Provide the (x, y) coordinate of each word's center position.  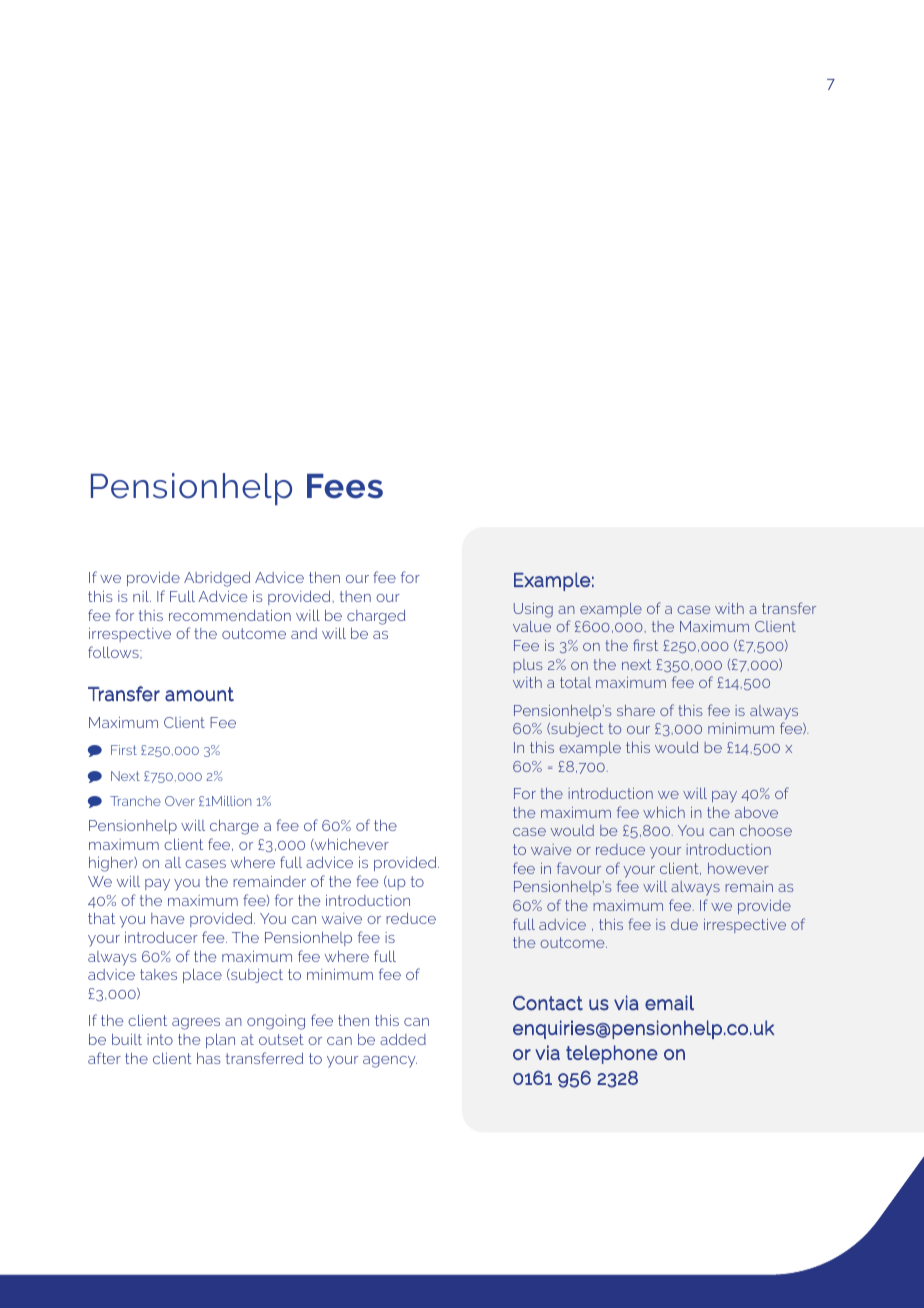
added (403, 1039)
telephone (612, 1054)
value (532, 626)
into (160, 1039)
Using (533, 610)
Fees (345, 486)
